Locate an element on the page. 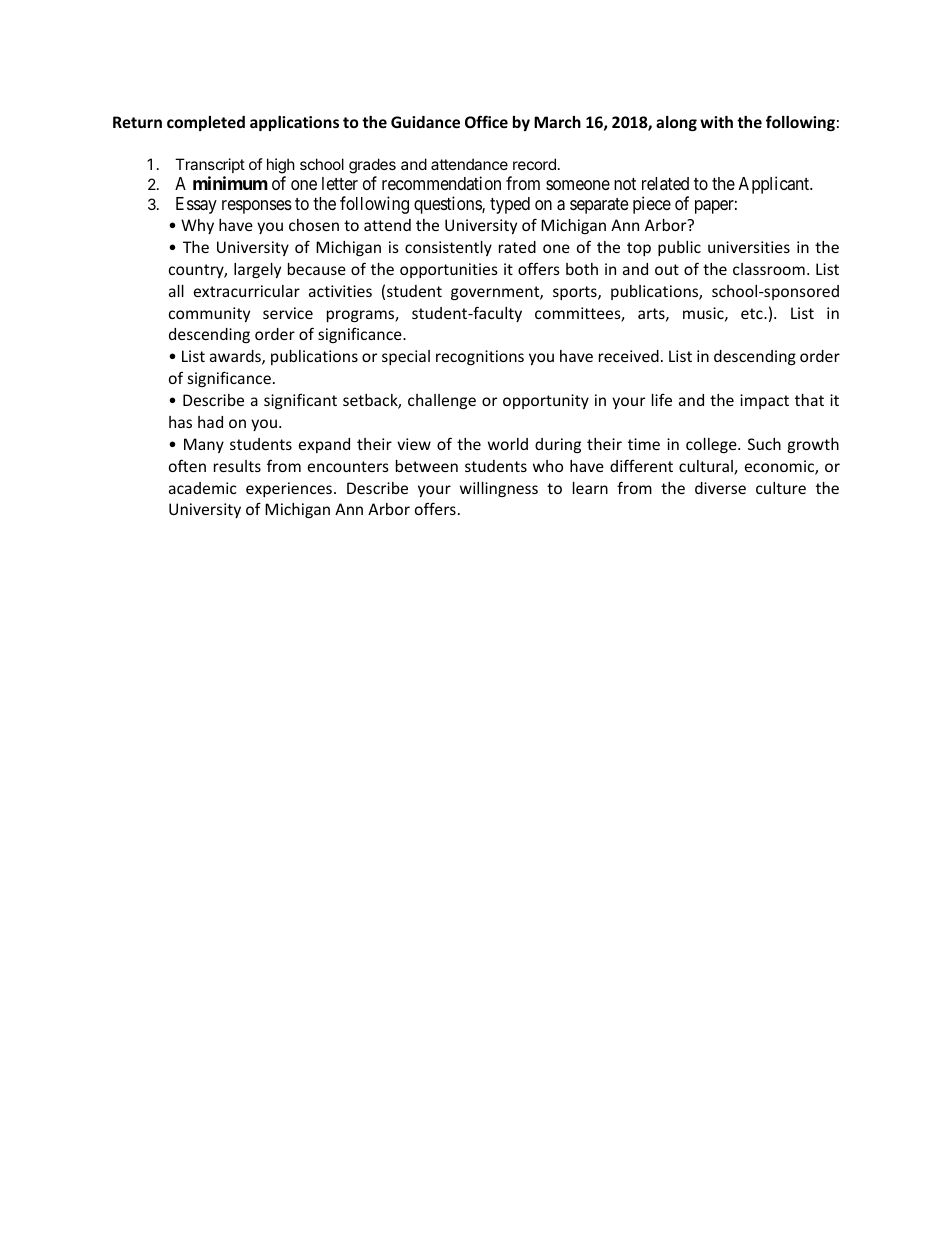 The image size is (952, 1233). completed is located at coordinates (206, 123).
